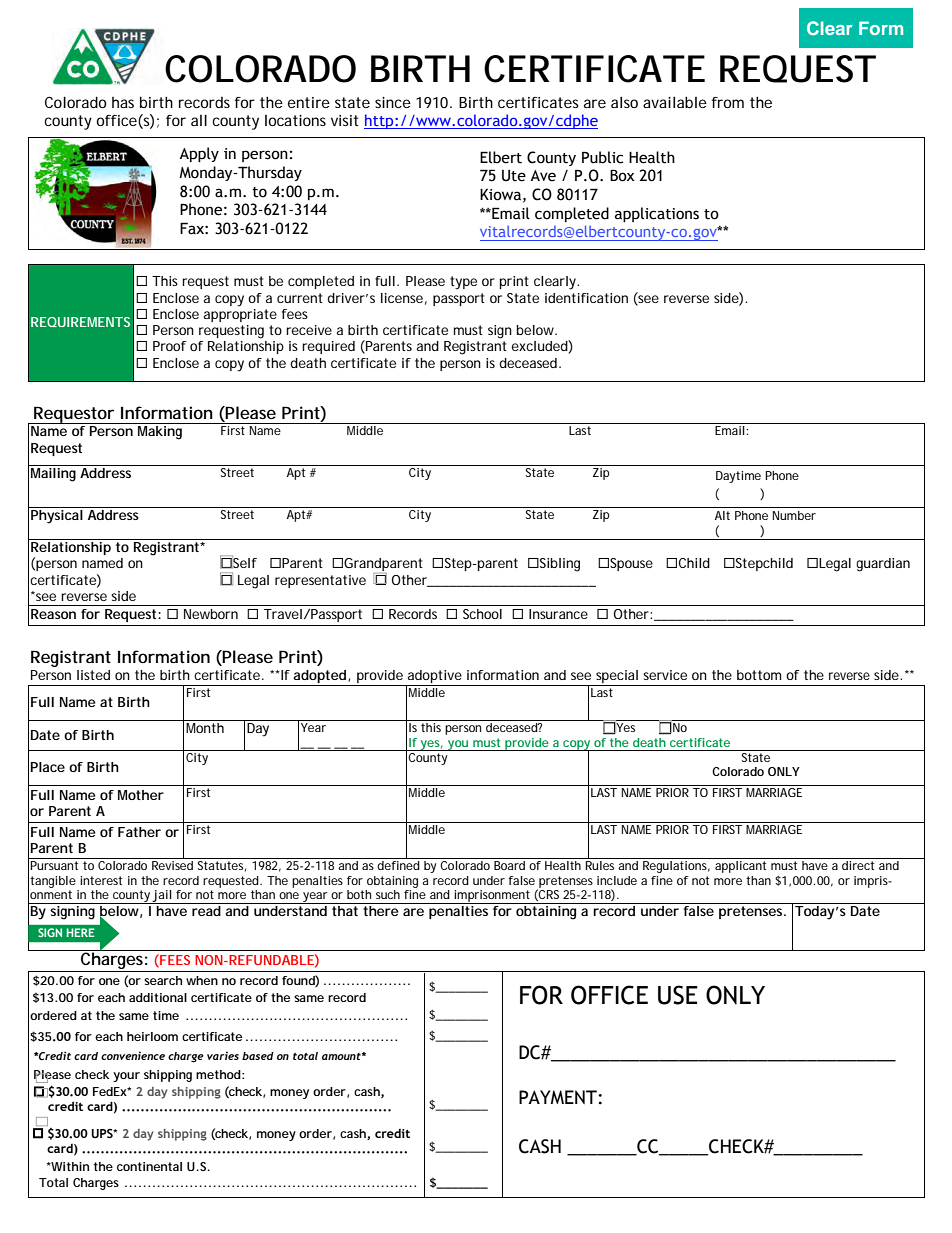  Describe the element at coordinates (149, 1166) in the page. I see `continental` at that location.
